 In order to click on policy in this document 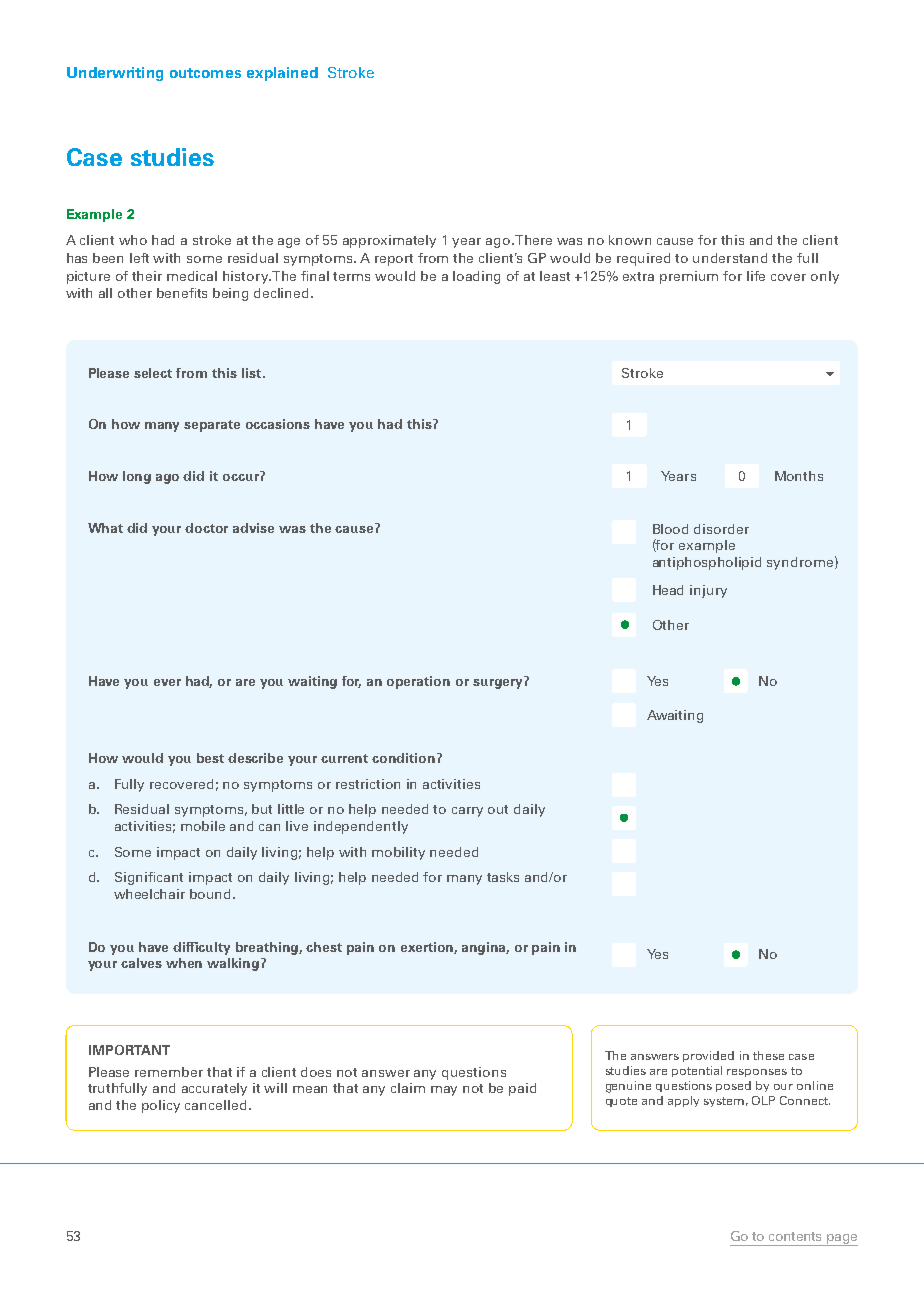, I will do `click(161, 1106)`.
